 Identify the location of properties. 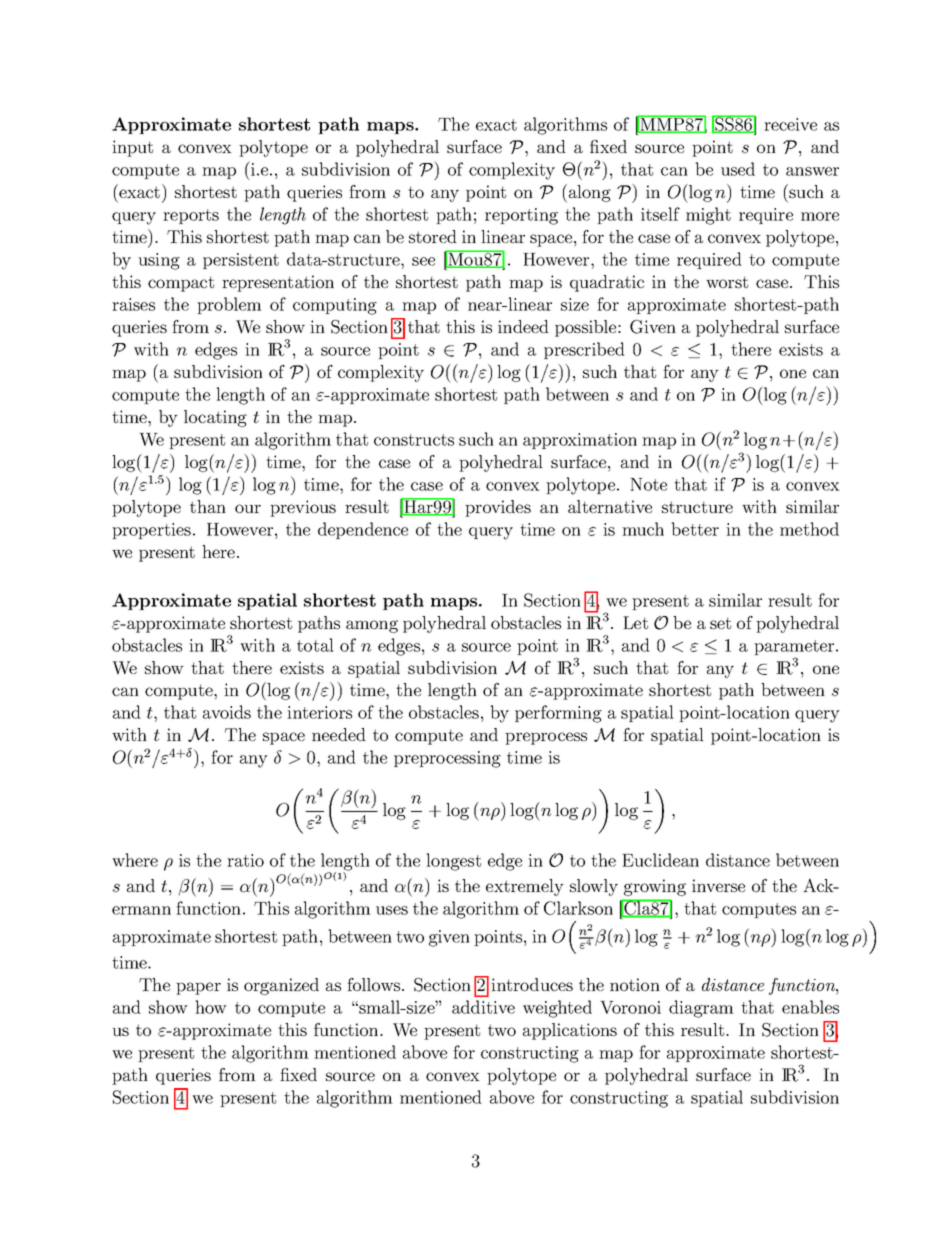
(151, 531).
